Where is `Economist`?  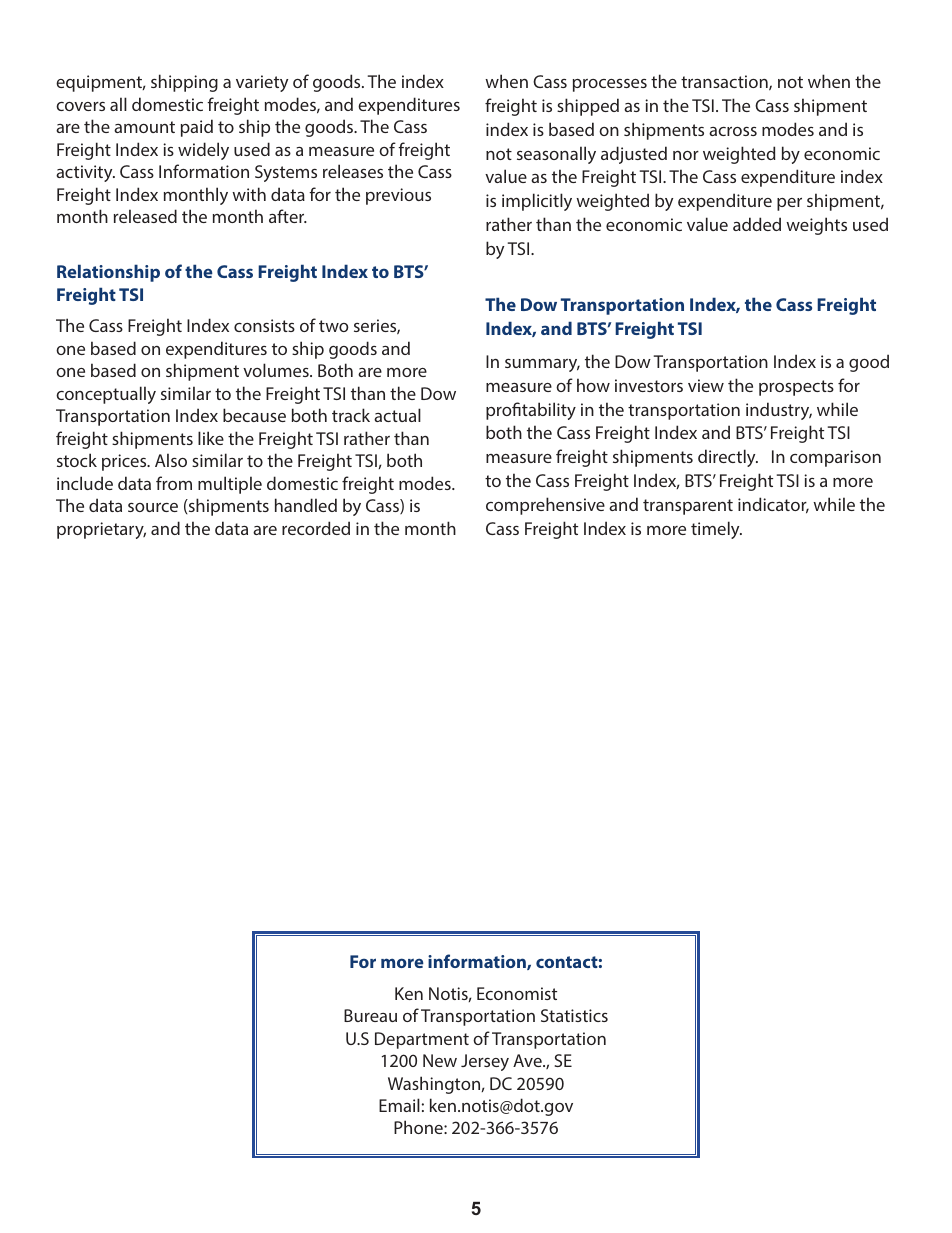 Economist is located at coordinates (517, 993).
